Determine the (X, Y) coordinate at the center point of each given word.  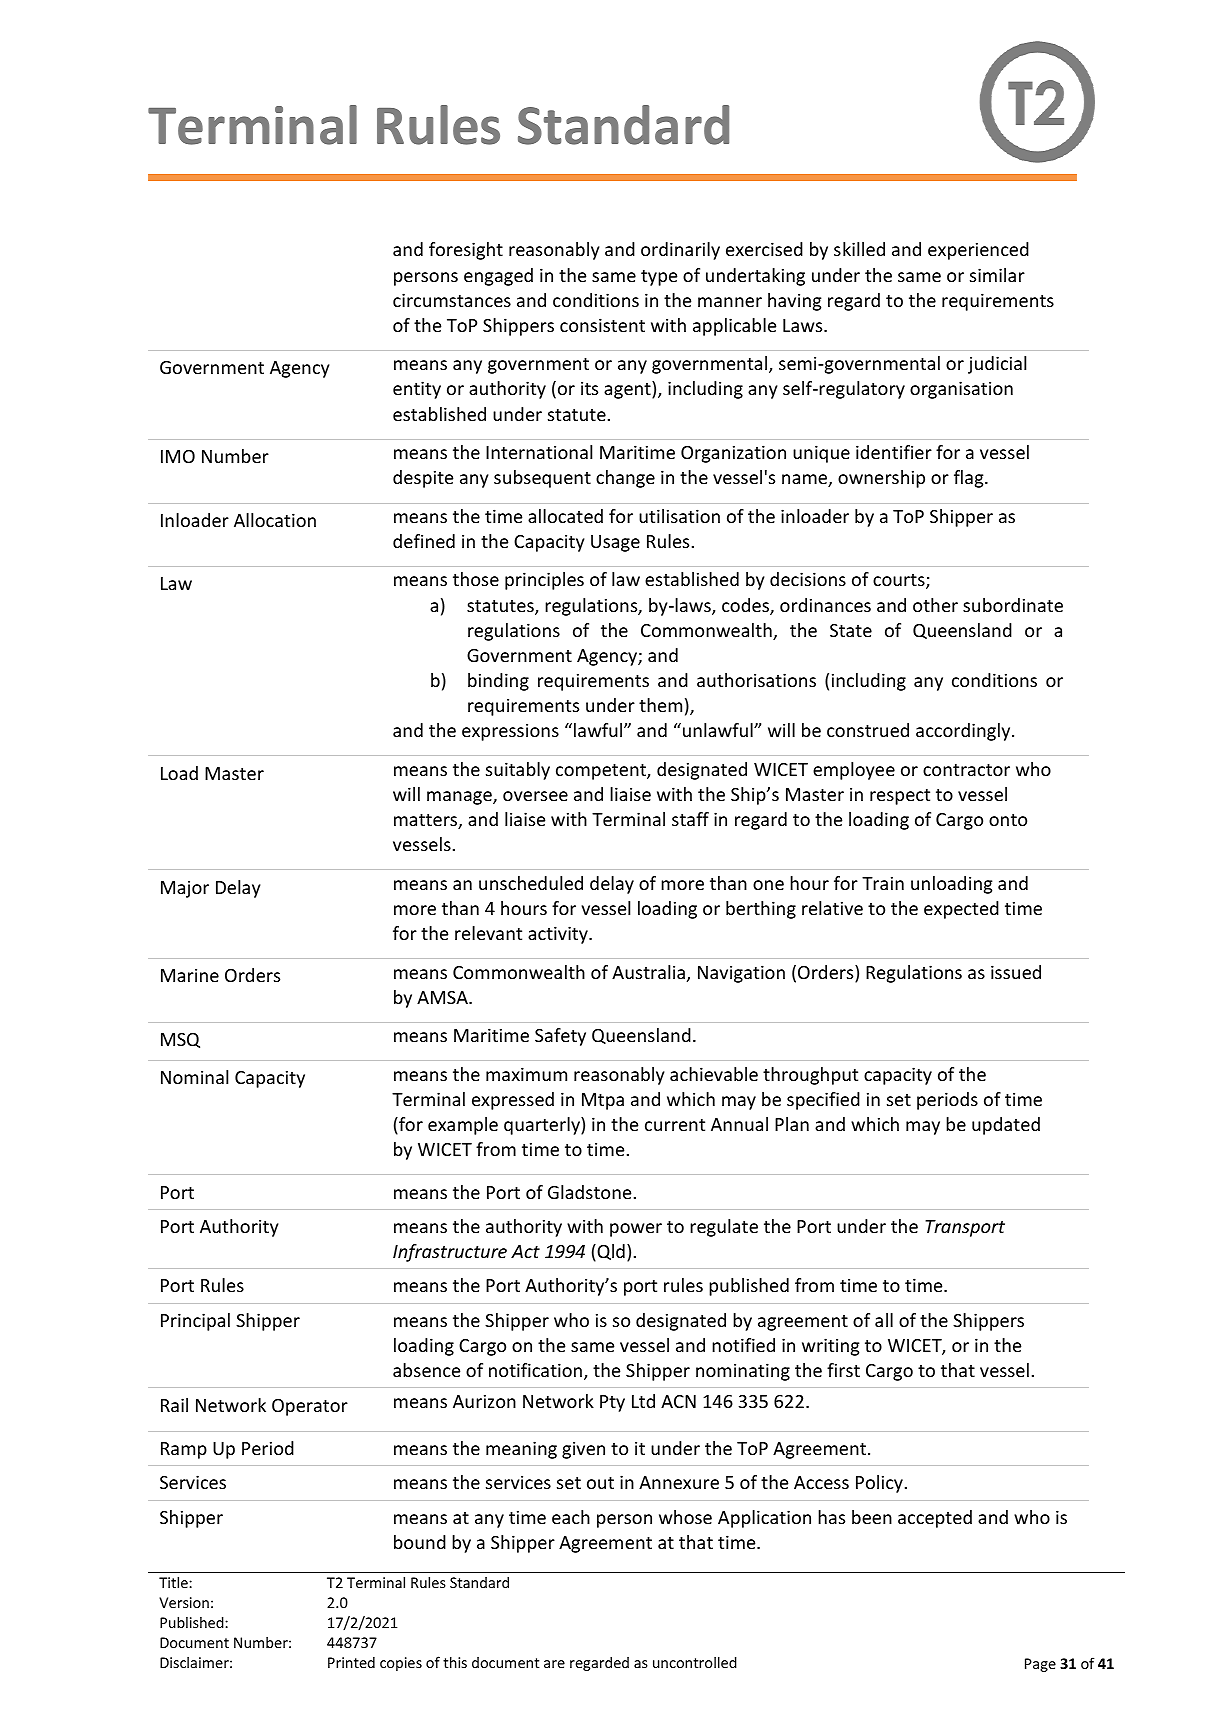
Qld (610, 1252)
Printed (351, 1662)
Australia (648, 972)
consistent (602, 325)
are (554, 1664)
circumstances (452, 300)
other (935, 605)
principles (544, 581)
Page (1040, 1665)
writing (830, 1347)
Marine (190, 975)
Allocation (275, 520)
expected (961, 910)
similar (997, 275)
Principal (195, 1322)
